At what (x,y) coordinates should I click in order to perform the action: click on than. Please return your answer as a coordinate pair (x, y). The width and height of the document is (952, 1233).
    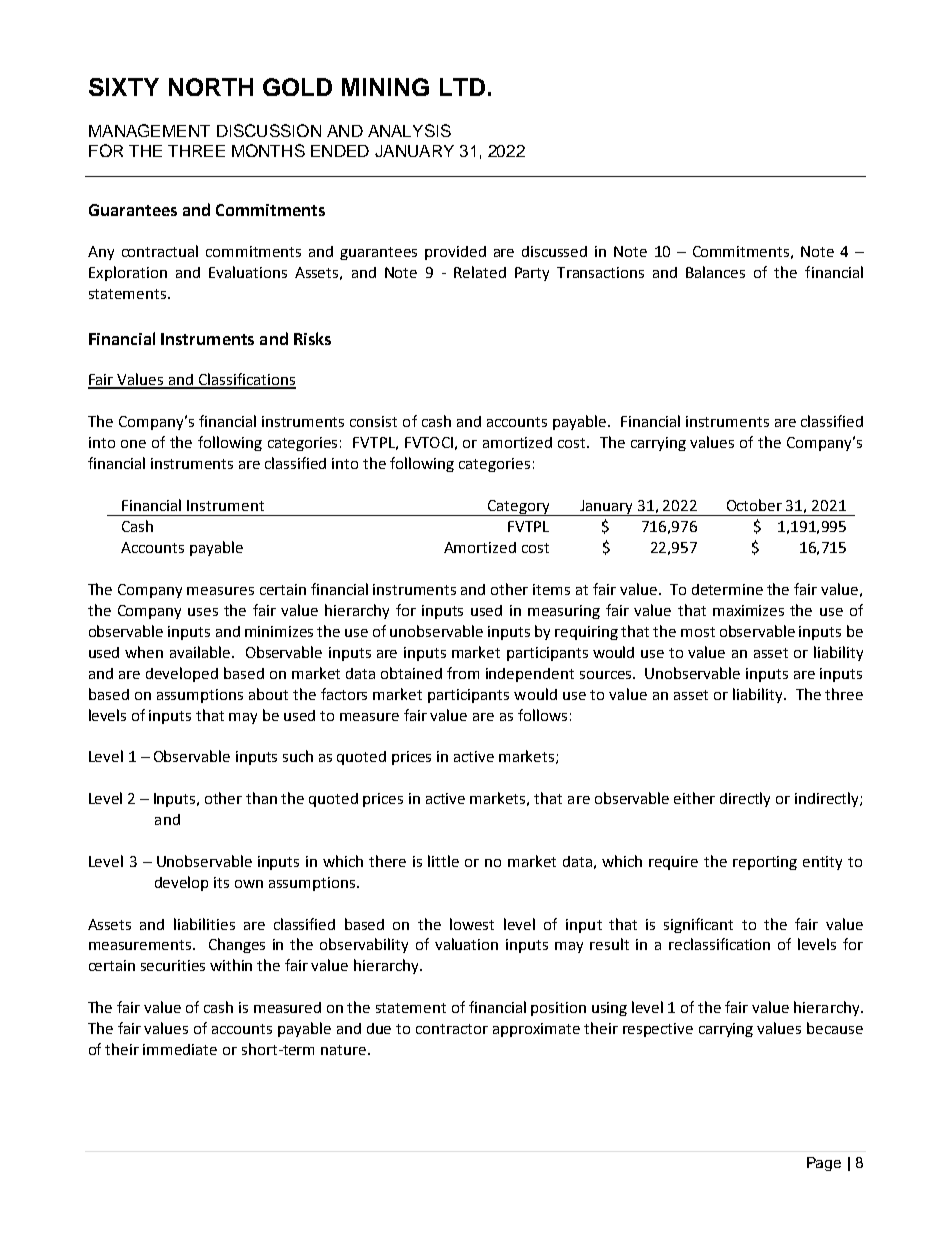
    Looking at the image, I should click on (261, 798).
